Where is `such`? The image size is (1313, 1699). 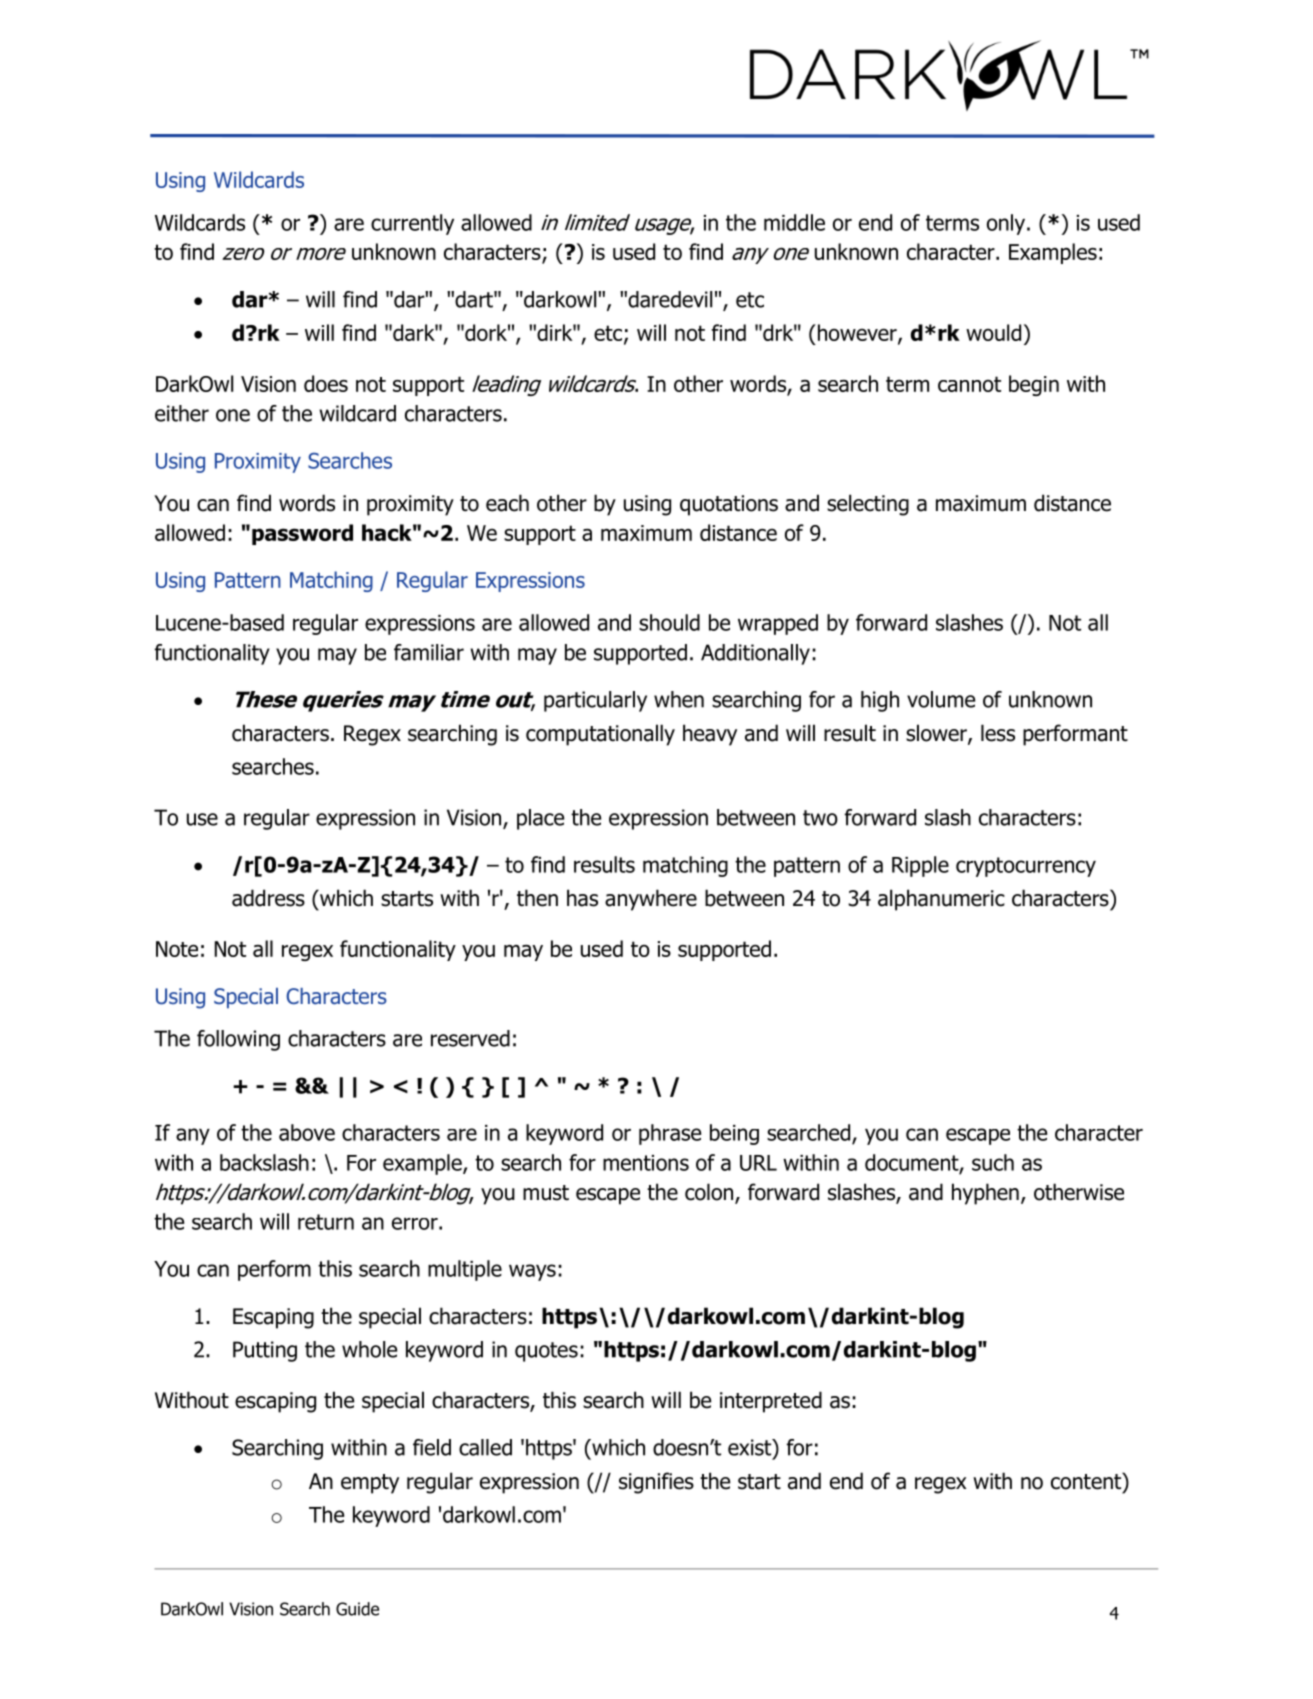 such is located at coordinates (993, 1162).
